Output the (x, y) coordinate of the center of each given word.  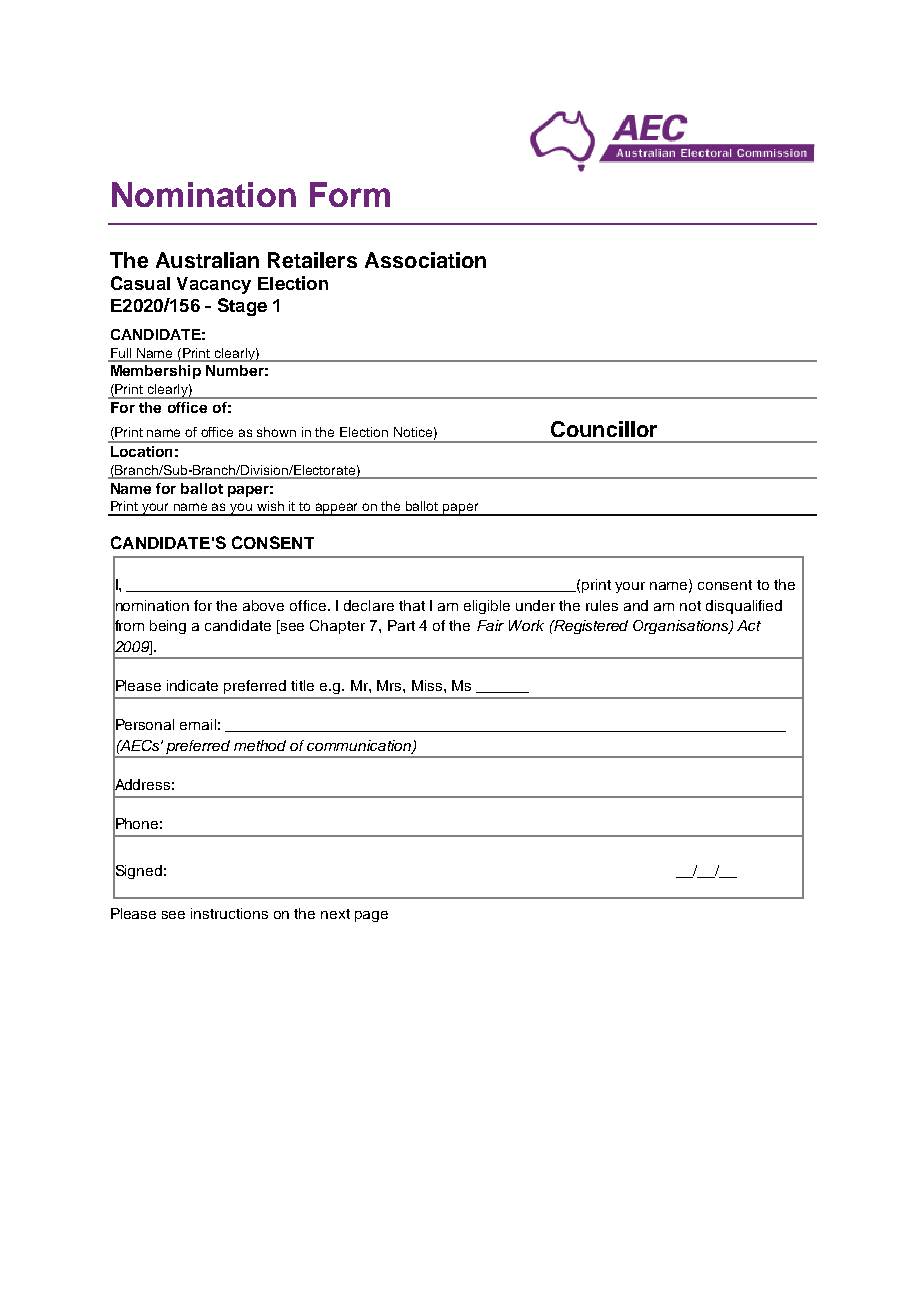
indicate (192, 685)
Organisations (682, 627)
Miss (428, 685)
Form (350, 194)
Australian (207, 260)
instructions (229, 913)
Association (425, 260)
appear (338, 509)
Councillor (604, 429)
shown (276, 432)
